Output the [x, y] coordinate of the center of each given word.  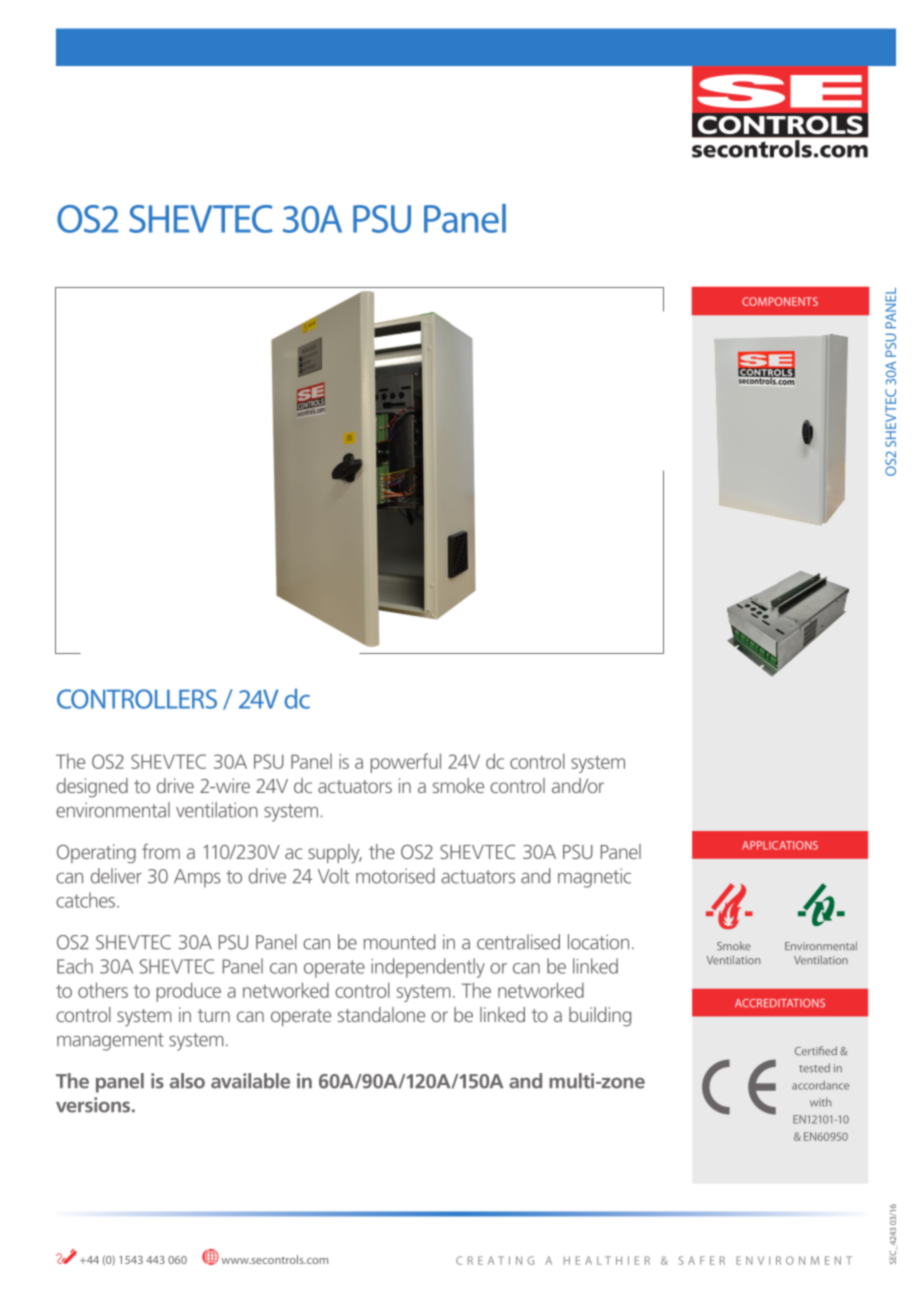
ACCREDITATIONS [780, 1003]
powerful [406, 763]
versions [93, 1105]
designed [92, 787]
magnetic [594, 878]
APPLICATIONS [780, 845]
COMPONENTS [780, 301]
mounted [399, 942]
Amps [197, 878]
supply [335, 854]
